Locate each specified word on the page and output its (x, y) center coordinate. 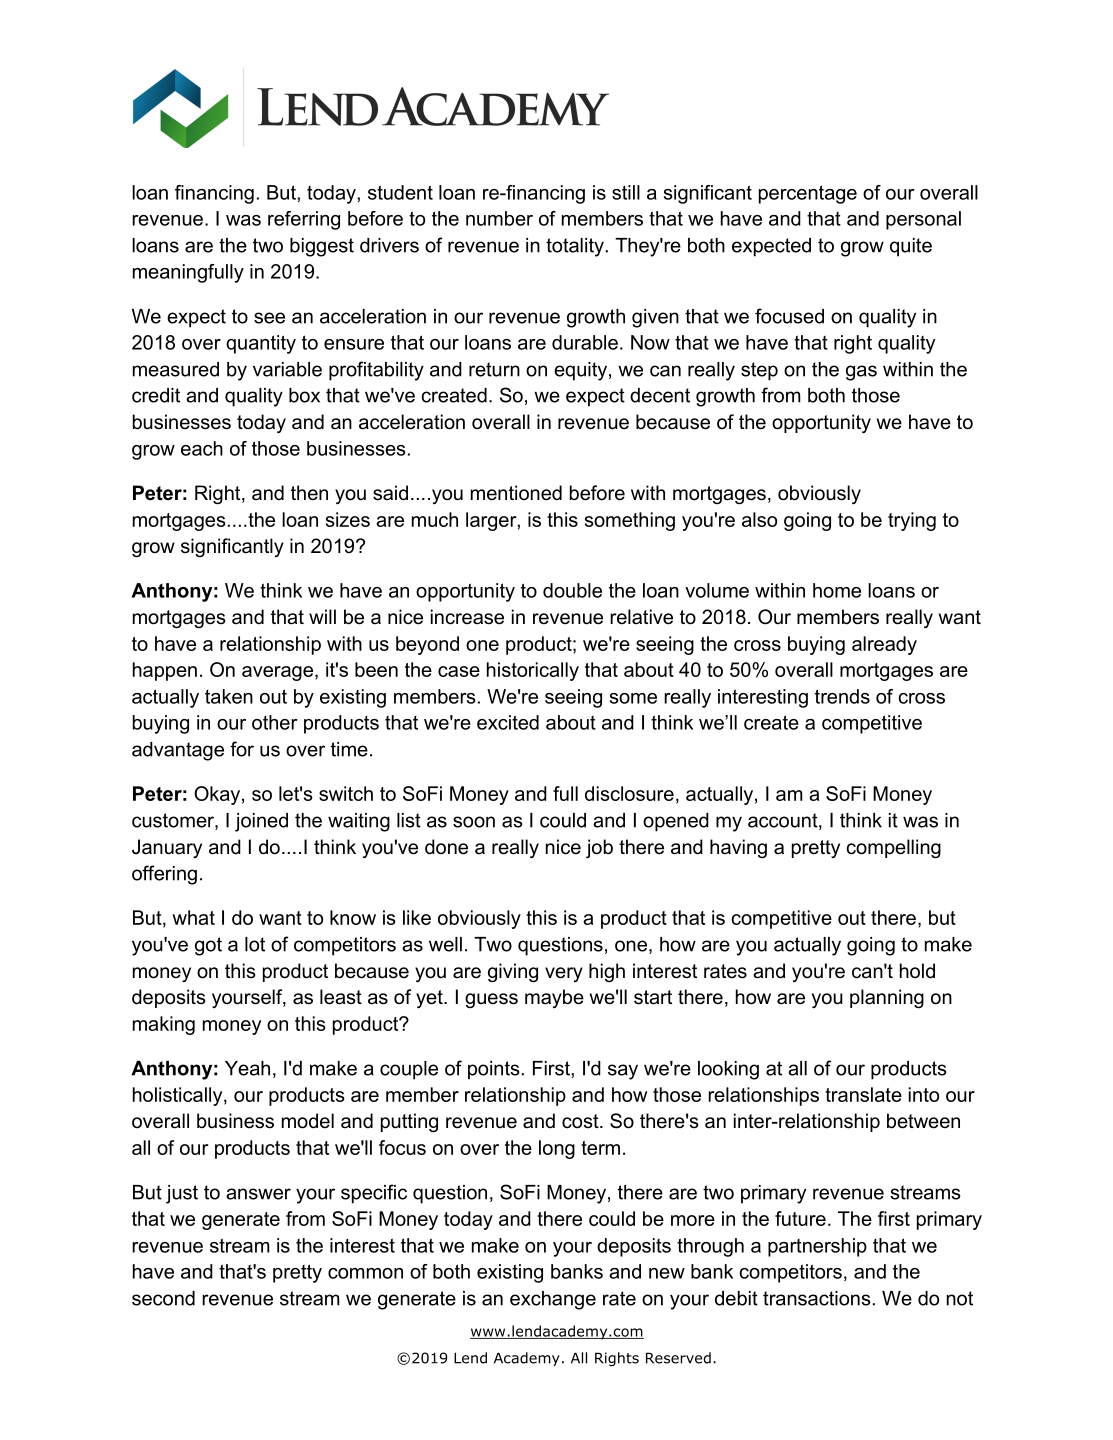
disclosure (629, 793)
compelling (894, 848)
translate (863, 1094)
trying (912, 521)
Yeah (247, 1068)
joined (261, 822)
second (163, 1298)
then (309, 493)
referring (304, 220)
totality (575, 247)
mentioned (516, 493)
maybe (554, 998)
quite (911, 247)
